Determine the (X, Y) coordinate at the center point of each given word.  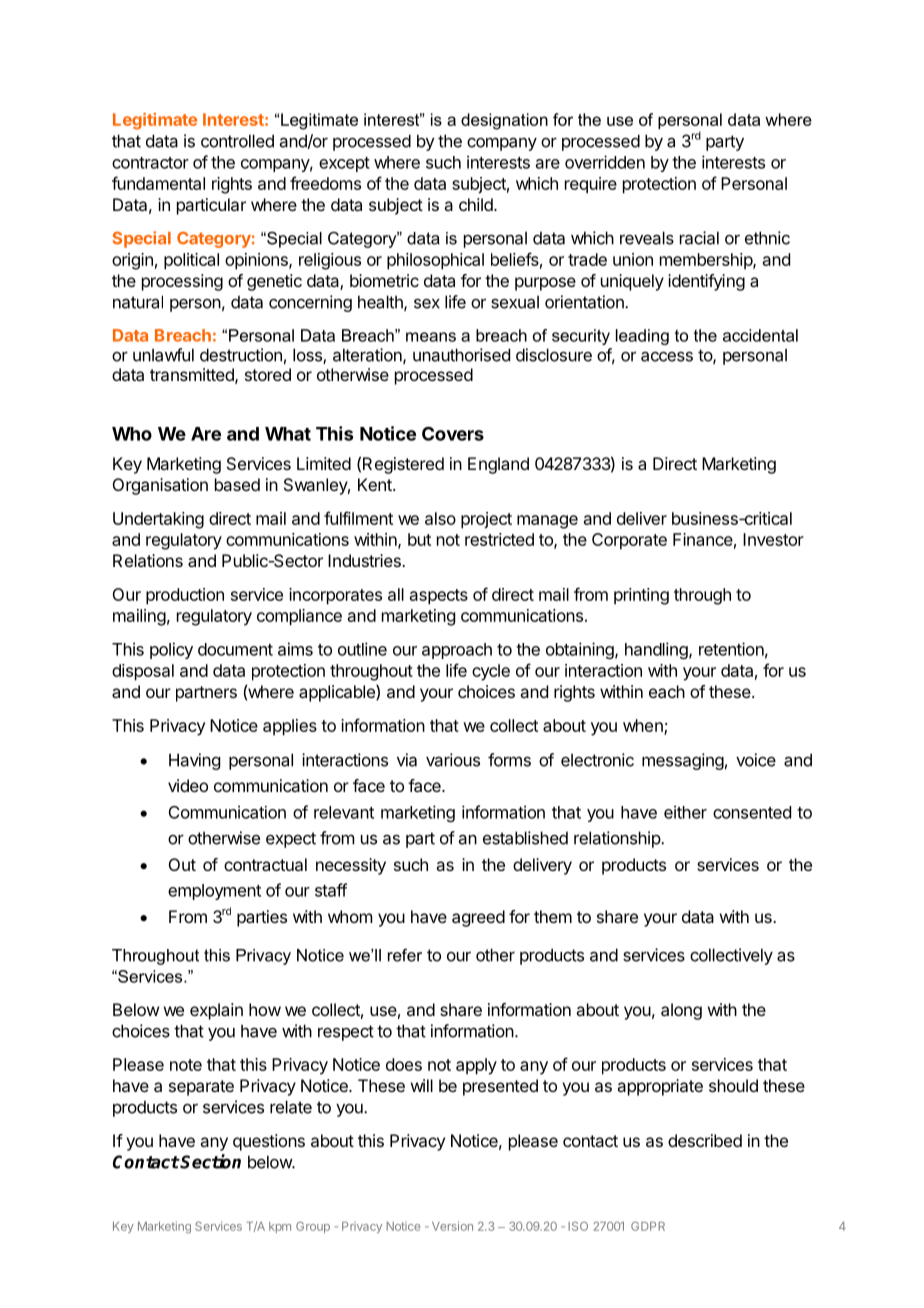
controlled (237, 141)
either (685, 812)
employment (214, 892)
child (477, 204)
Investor (773, 539)
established (525, 838)
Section (210, 1161)
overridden (605, 162)
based (237, 484)
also (440, 518)
